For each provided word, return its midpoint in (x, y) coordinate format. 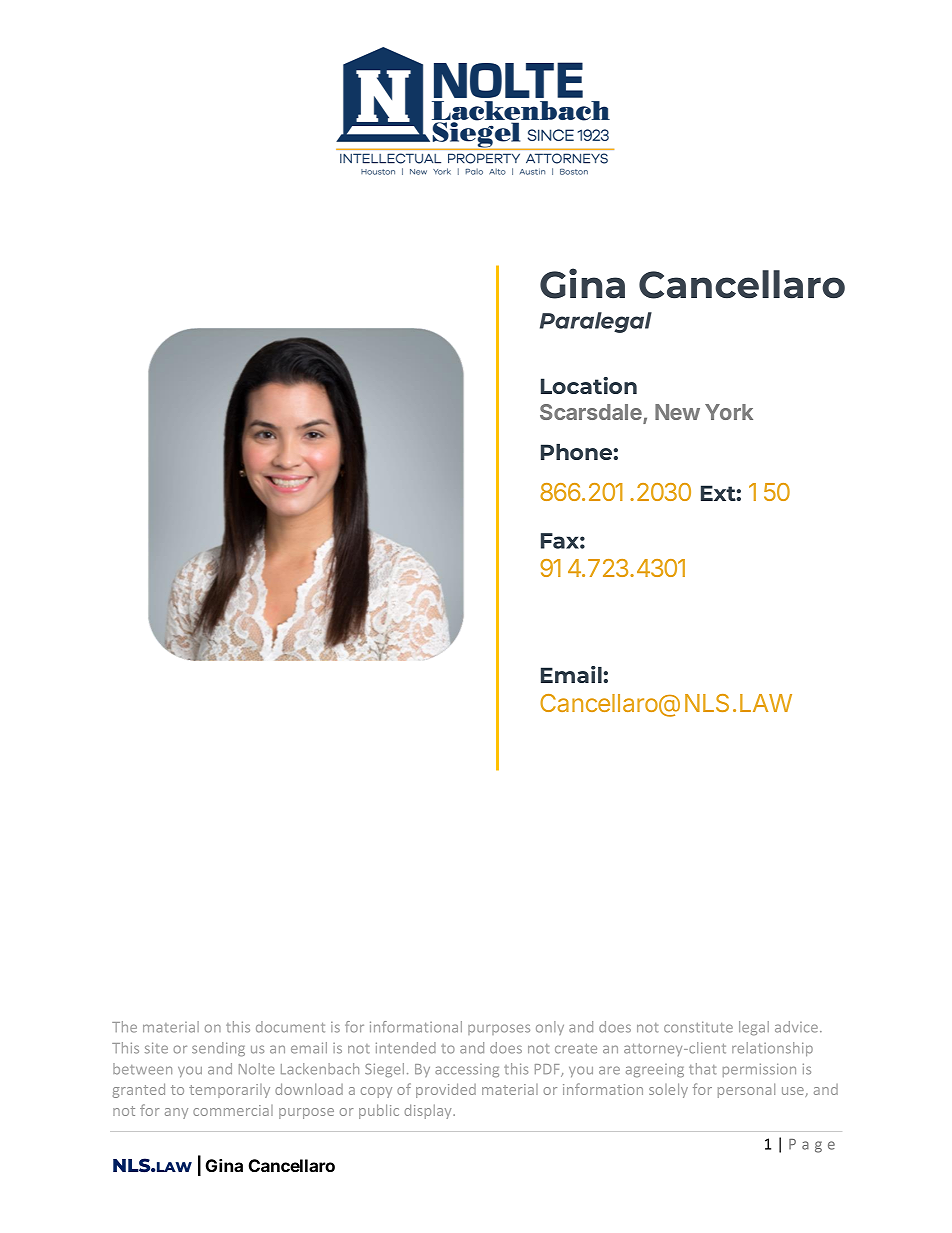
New (677, 412)
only (550, 1028)
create (576, 1049)
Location (589, 385)
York (729, 412)
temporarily (229, 1091)
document (290, 1027)
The (124, 1027)
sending (218, 1049)
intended (406, 1048)
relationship (772, 1049)
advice (796, 1027)
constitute (698, 1027)
